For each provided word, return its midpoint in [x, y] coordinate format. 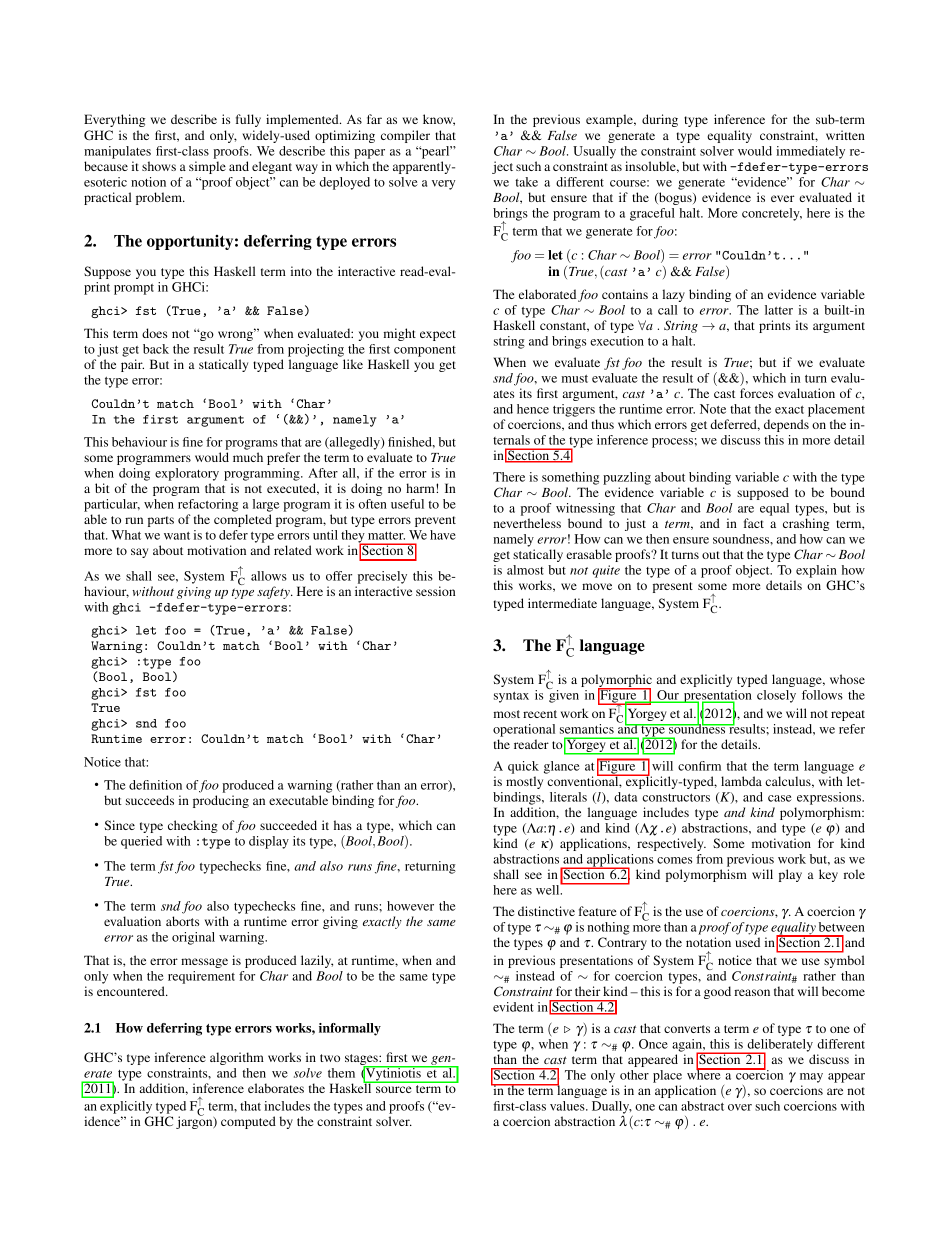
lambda [741, 781]
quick [523, 767]
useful [407, 504]
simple [207, 167]
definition [155, 785]
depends [786, 425]
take [526, 182]
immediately [810, 152]
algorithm [237, 1058]
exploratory [187, 474]
